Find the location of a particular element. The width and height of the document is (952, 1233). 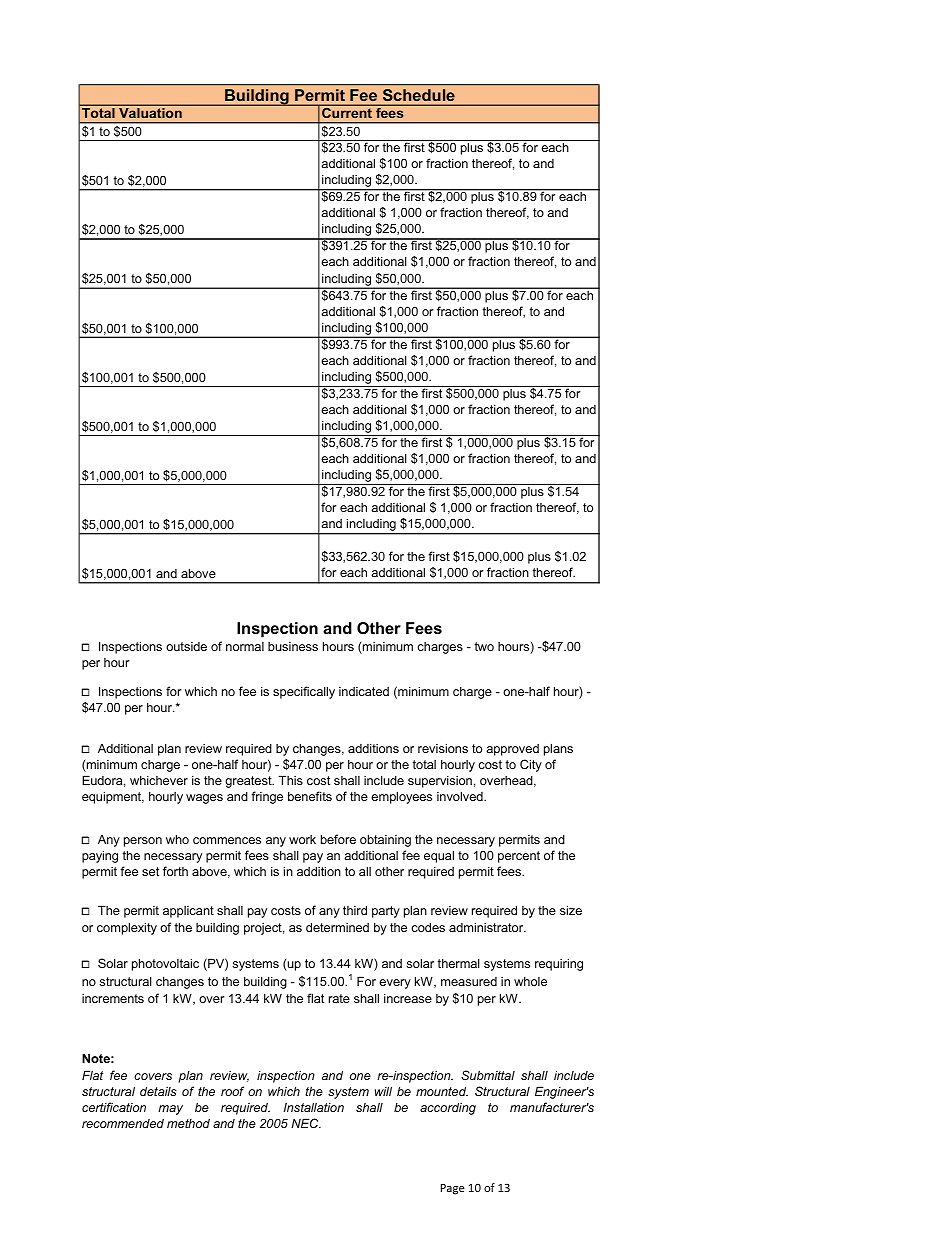

Installation is located at coordinates (314, 1107).
